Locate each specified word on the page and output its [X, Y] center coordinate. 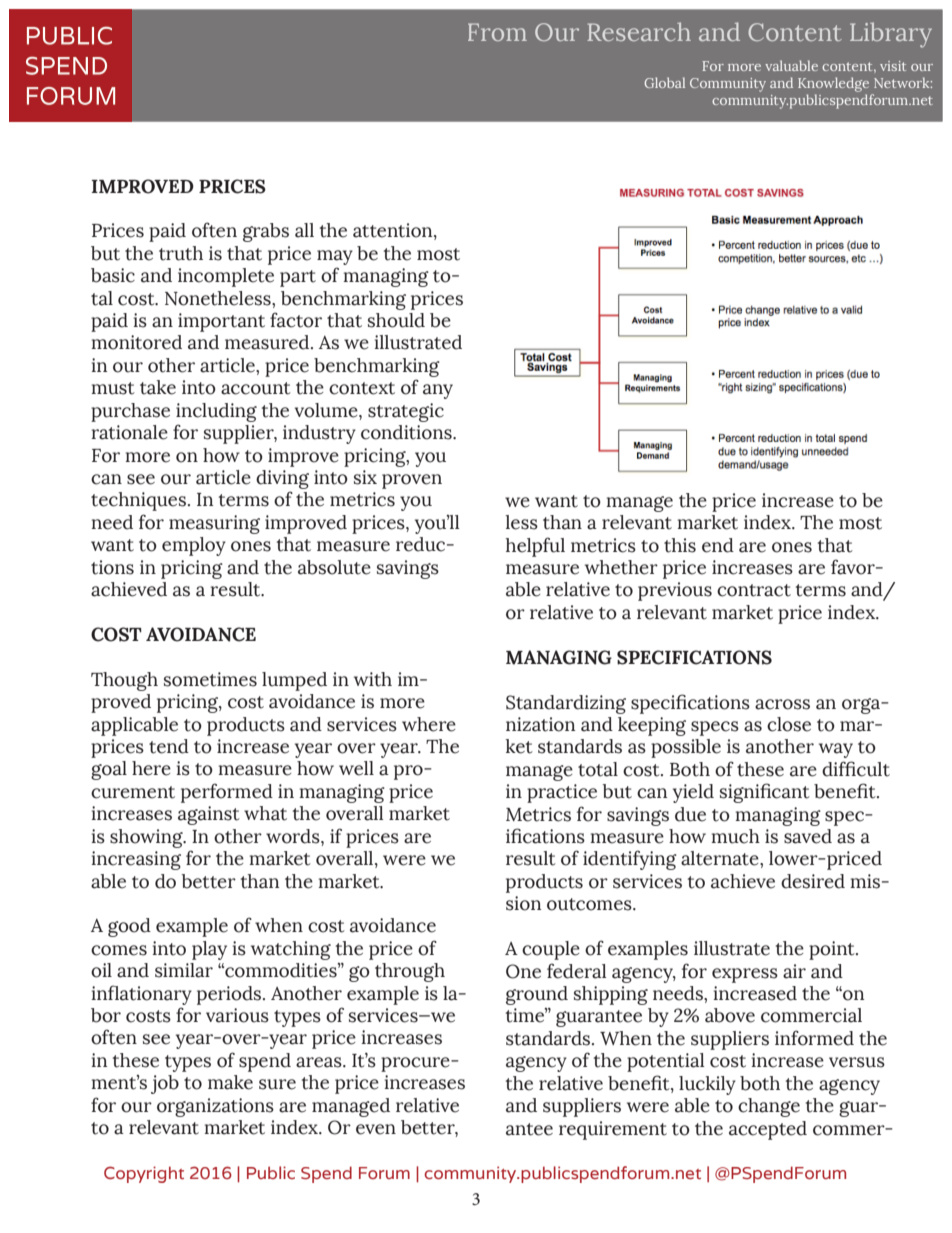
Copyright [144, 1174]
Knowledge [835, 86]
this [680, 545]
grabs [266, 232]
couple [551, 950]
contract [754, 590]
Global [664, 82]
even [376, 1129]
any [438, 391]
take [158, 387]
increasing [136, 860]
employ [194, 546]
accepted [768, 1130]
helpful [535, 547]
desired [813, 881]
